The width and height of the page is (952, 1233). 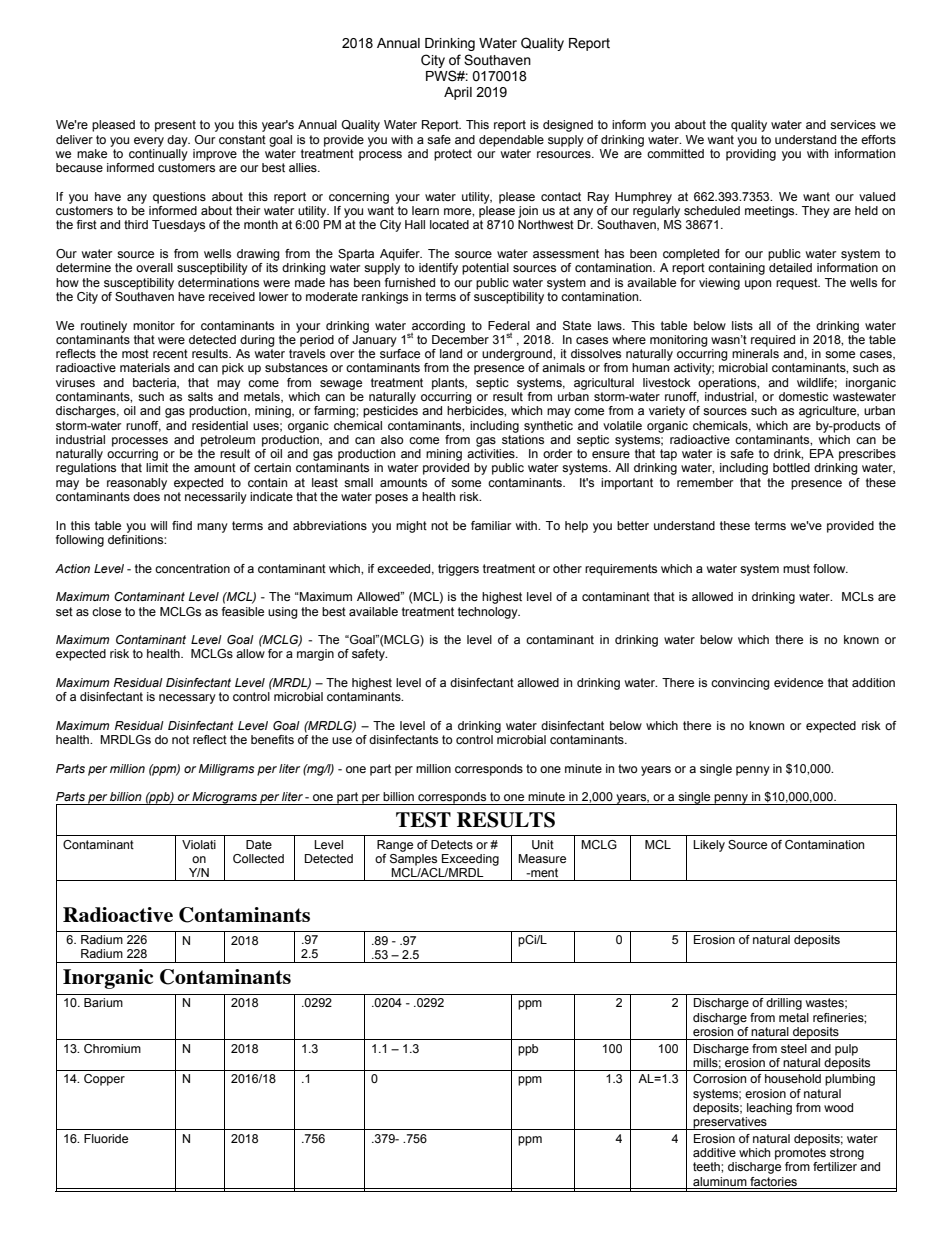 What do you see at coordinates (423, 820) in the page?
I see `TEST` at bounding box center [423, 820].
